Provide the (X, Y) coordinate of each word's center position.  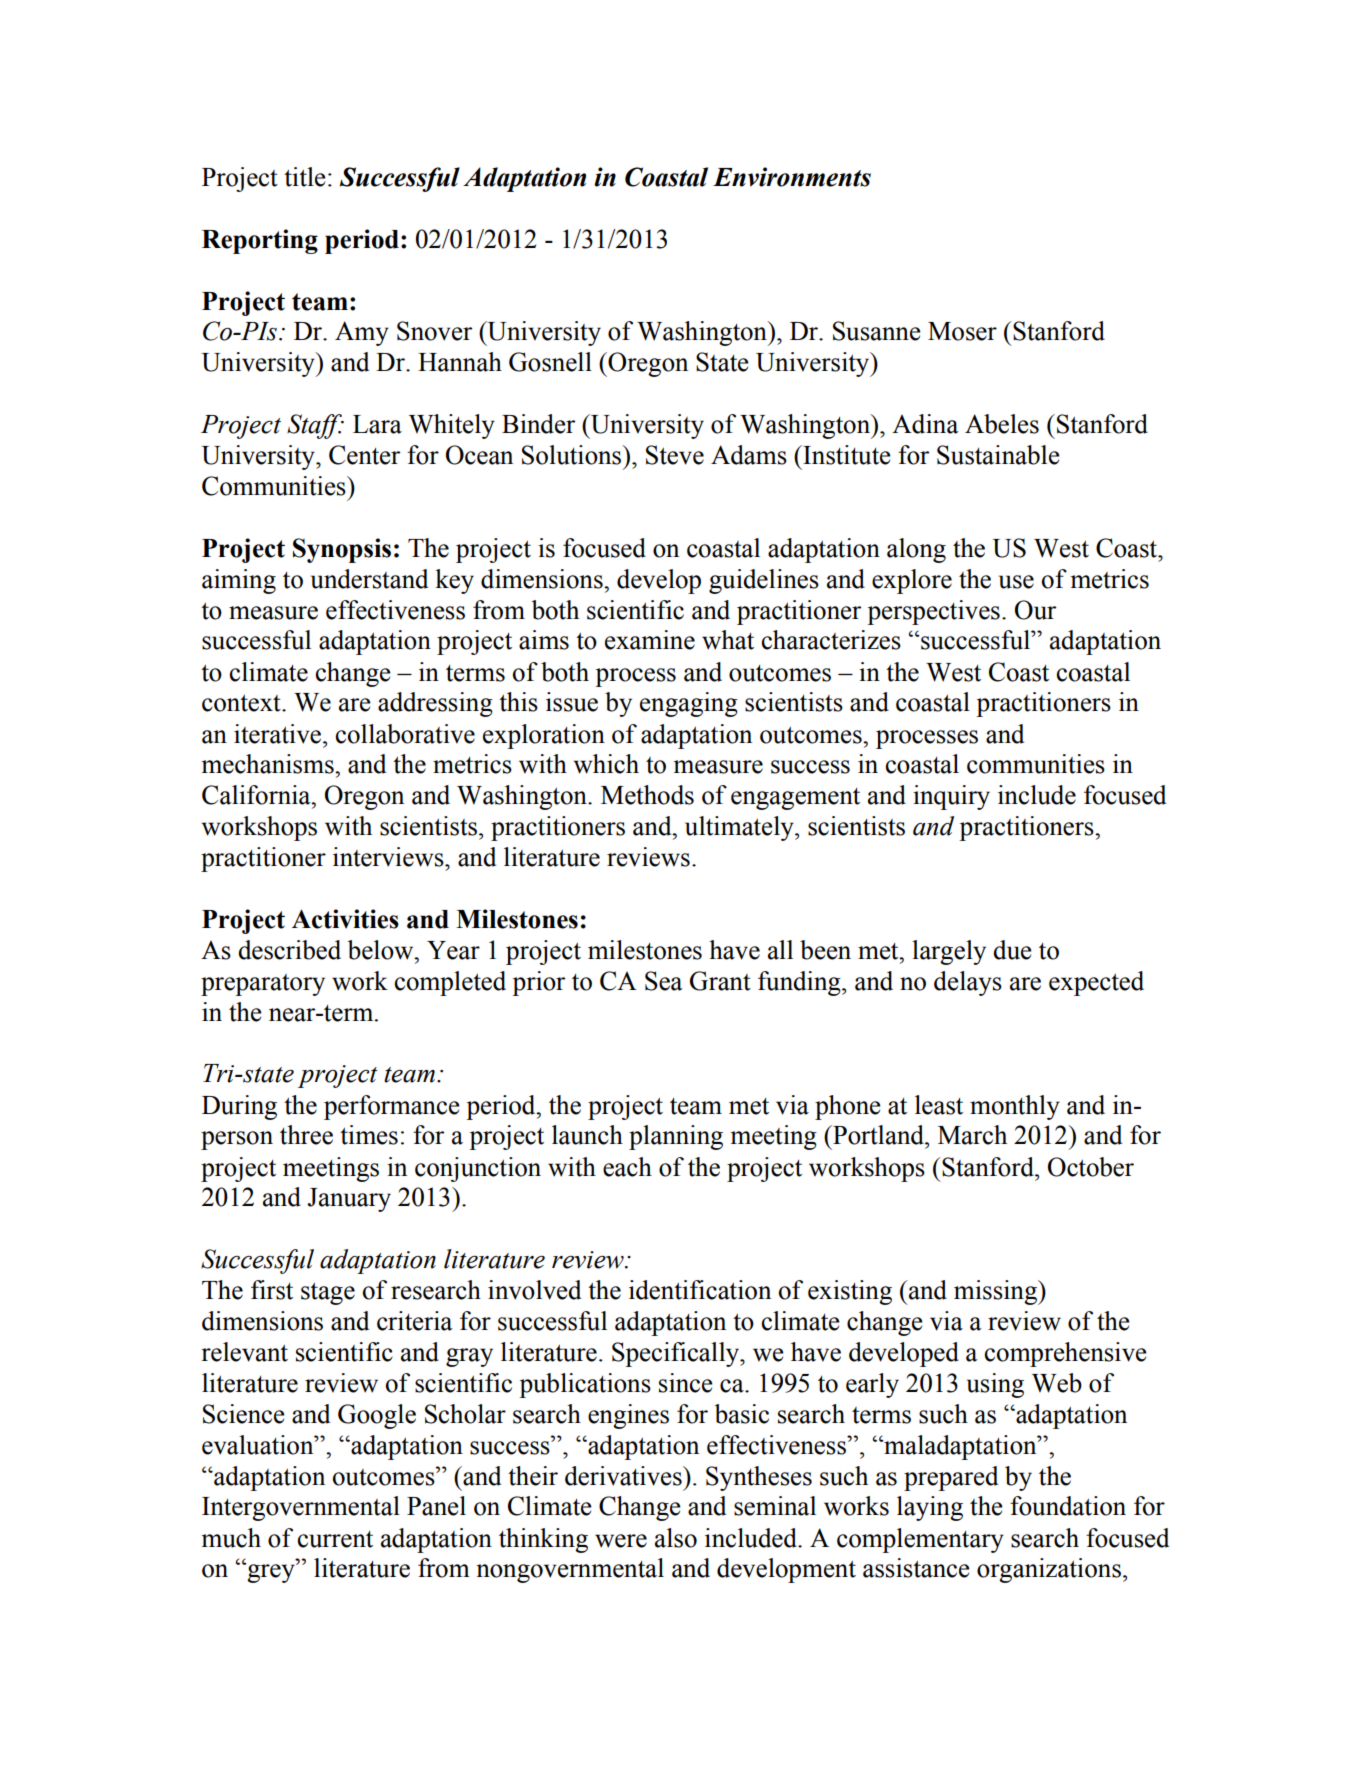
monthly (1015, 1107)
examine (650, 640)
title (305, 177)
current (335, 1539)
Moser (962, 331)
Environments (792, 177)
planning (676, 1137)
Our (1035, 610)
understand (369, 579)
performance (392, 1107)
